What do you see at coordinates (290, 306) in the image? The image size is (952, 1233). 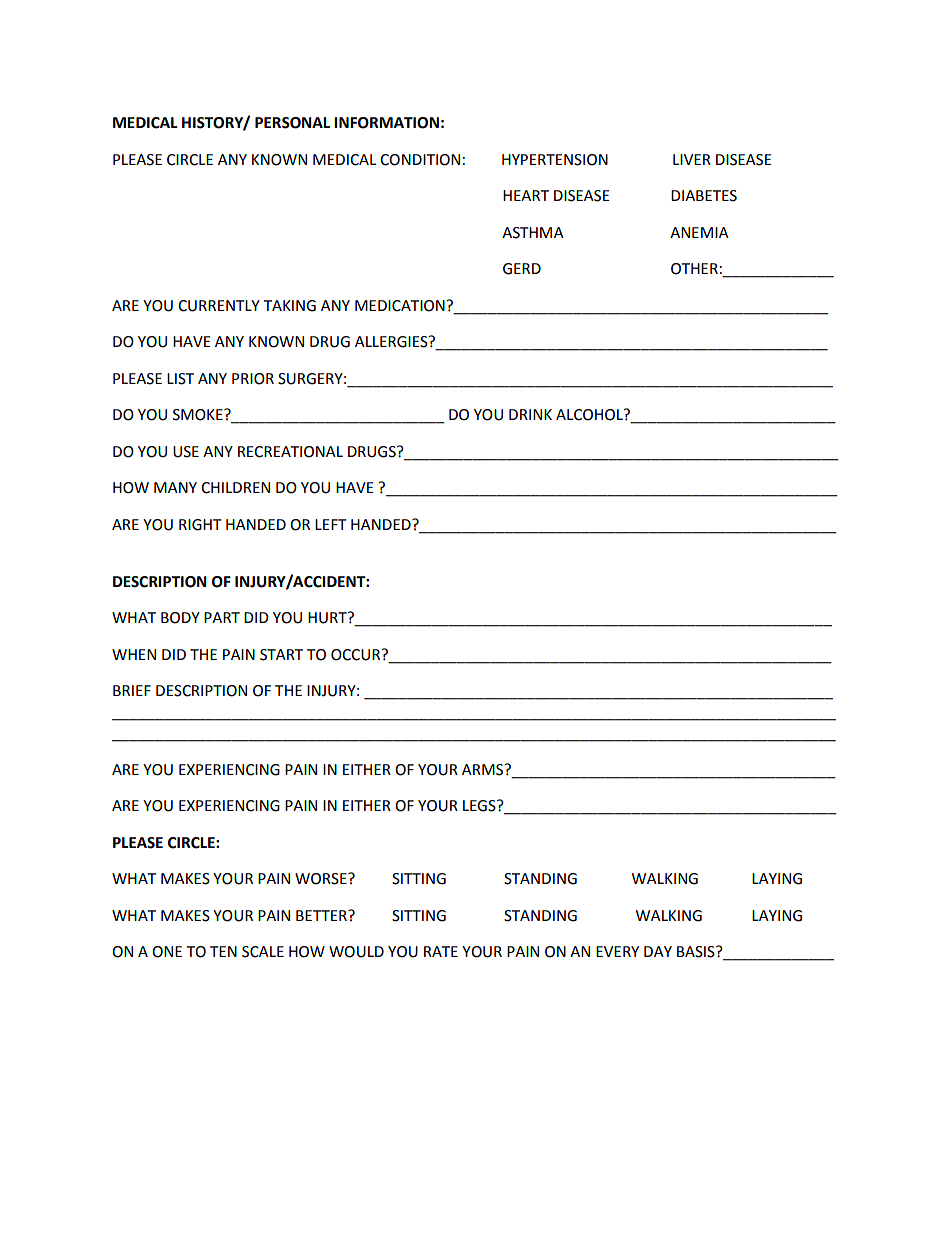 I see `TAKING` at bounding box center [290, 306].
